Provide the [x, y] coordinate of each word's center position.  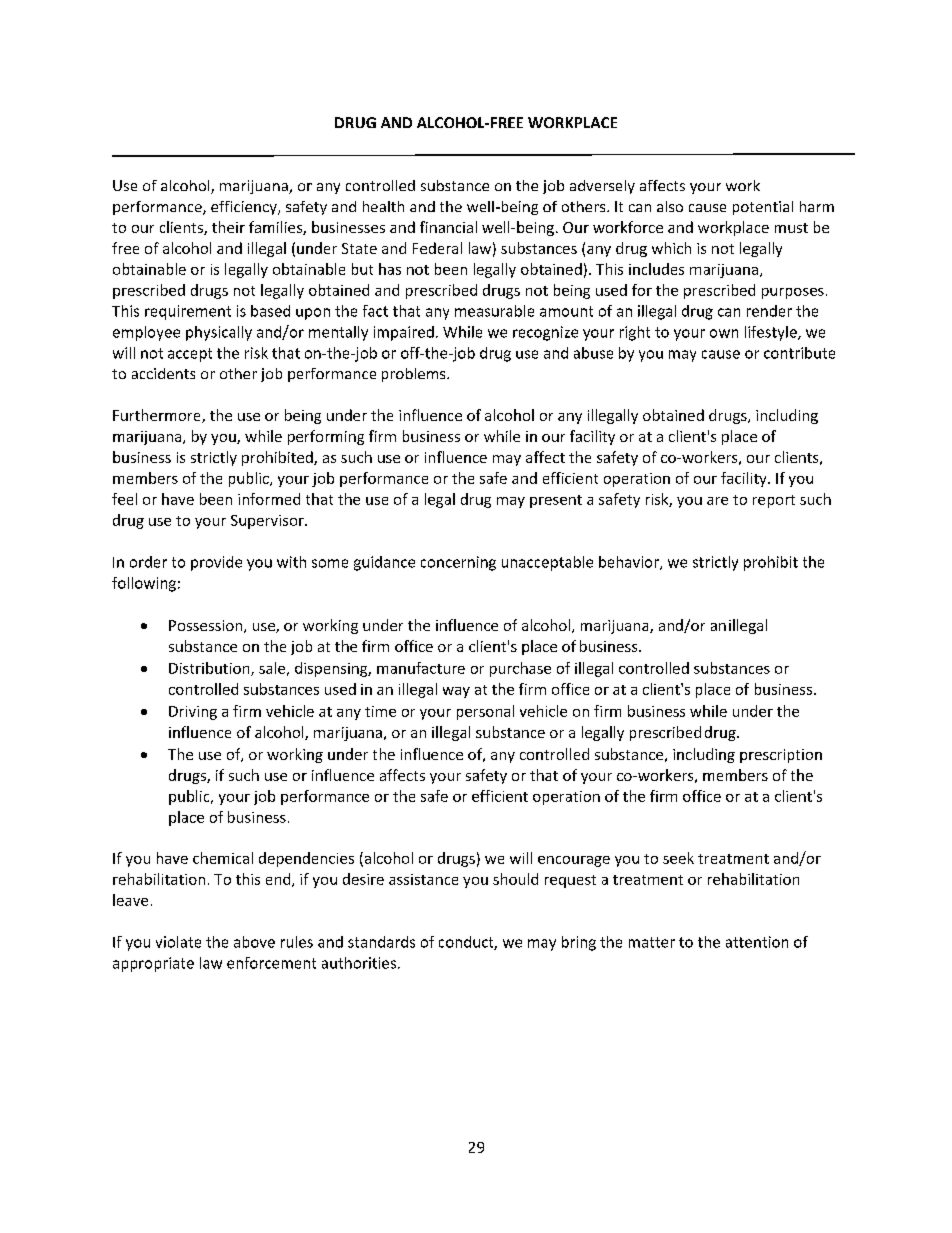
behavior [630, 563]
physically [219, 333]
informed [269, 499]
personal [485, 712]
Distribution [210, 669]
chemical [223, 858]
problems [415, 375]
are [717, 501]
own [724, 333]
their [228, 227]
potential [763, 208]
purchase [520, 669]
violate [178, 942]
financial [448, 227]
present [556, 501]
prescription [781, 756]
